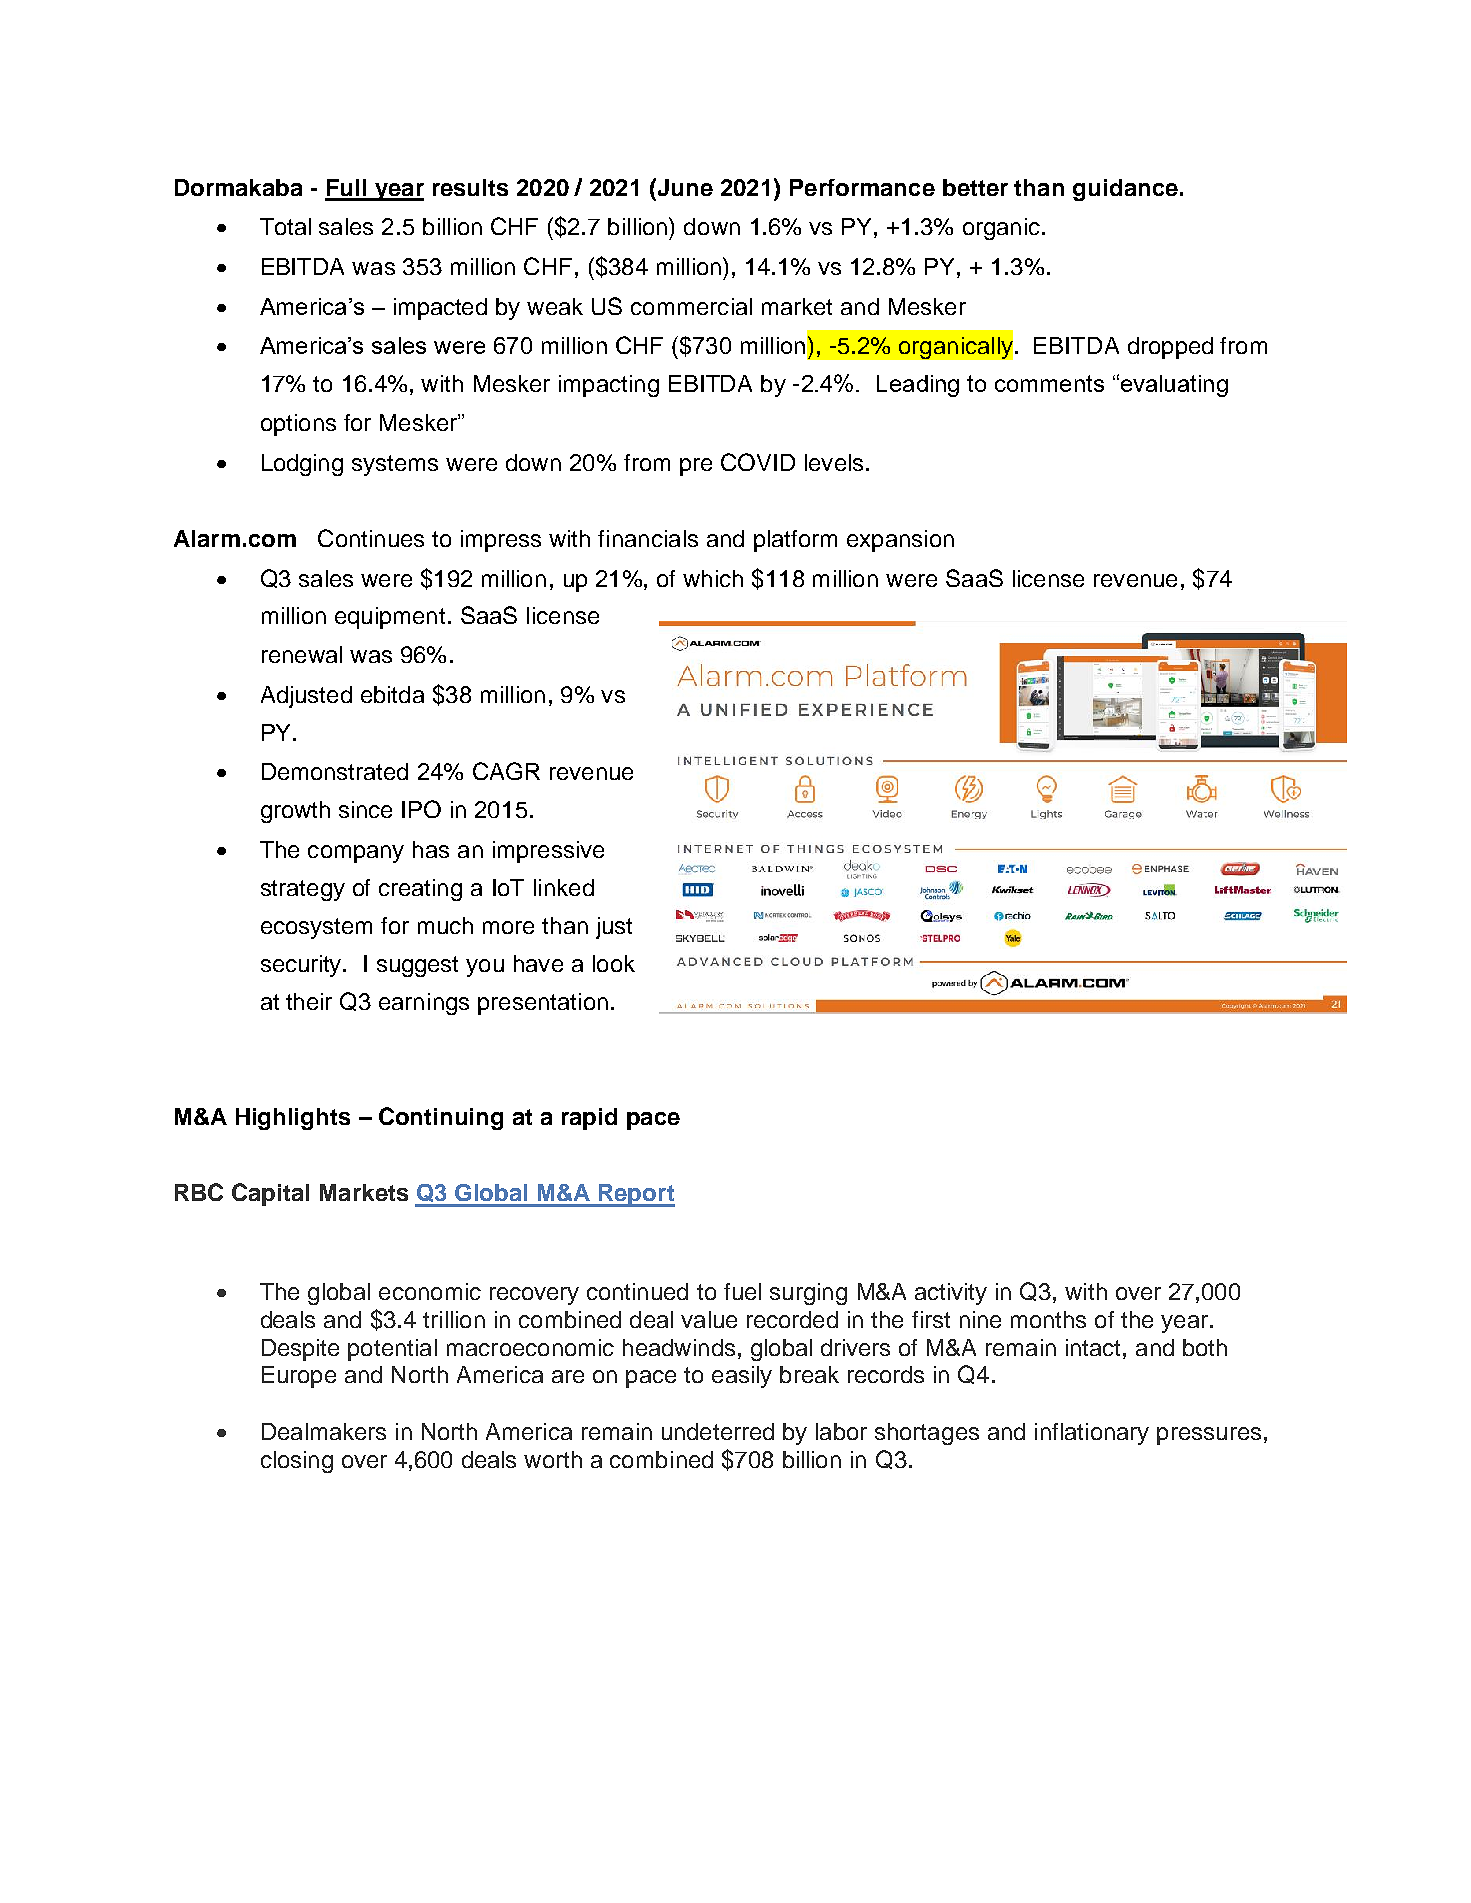 The height and width of the image is (1903, 1471). Describe the element at coordinates (951, 1294) in the image. I see `activity` at that location.
